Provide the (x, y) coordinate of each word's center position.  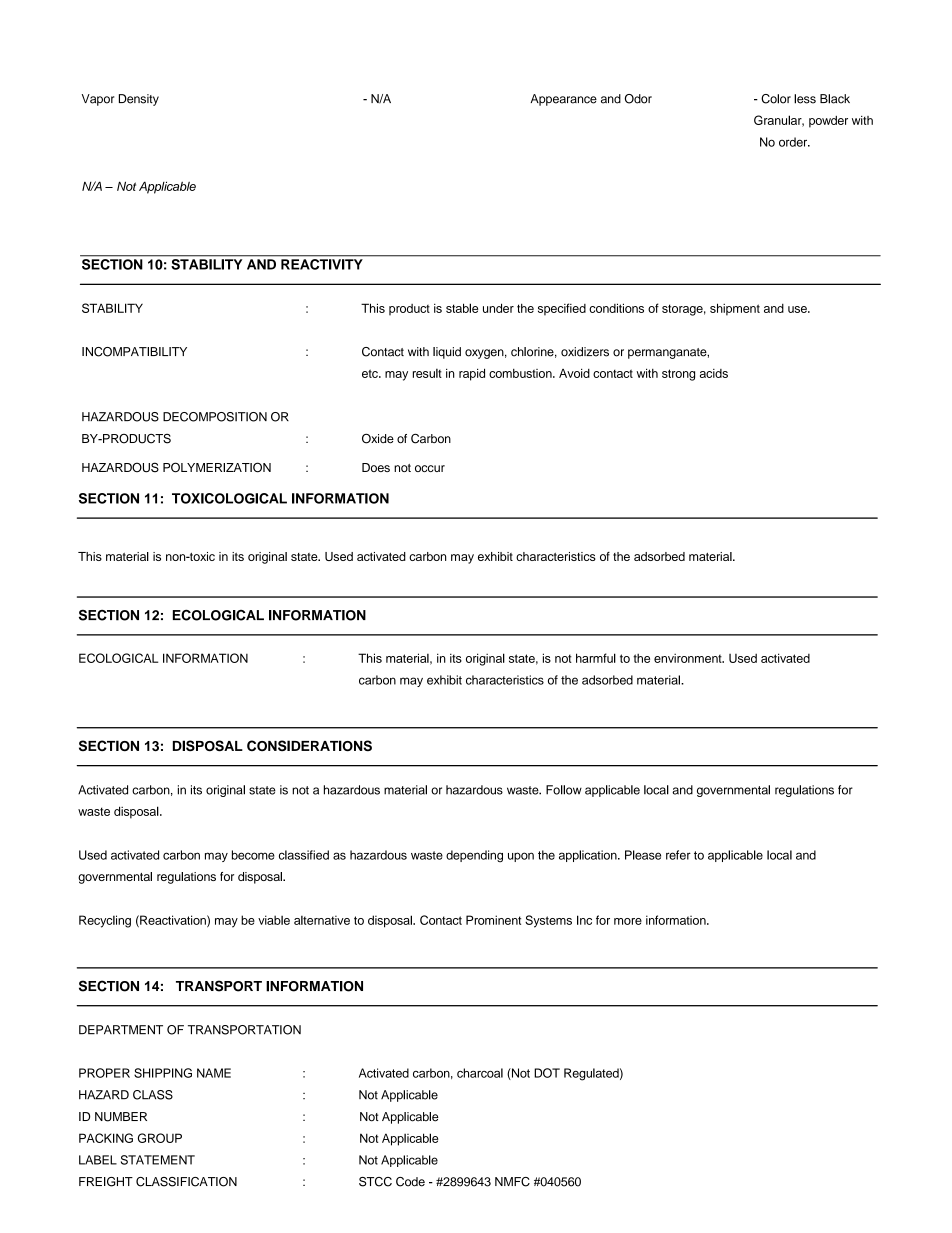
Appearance (563, 100)
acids (714, 373)
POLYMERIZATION (217, 467)
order (794, 142)
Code (410, 1182)
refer (678, 855)
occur (430, 468)
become (253, 855)
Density (139, 100)
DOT (547, 1073)
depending (474, 856)
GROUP (160, 1138)
